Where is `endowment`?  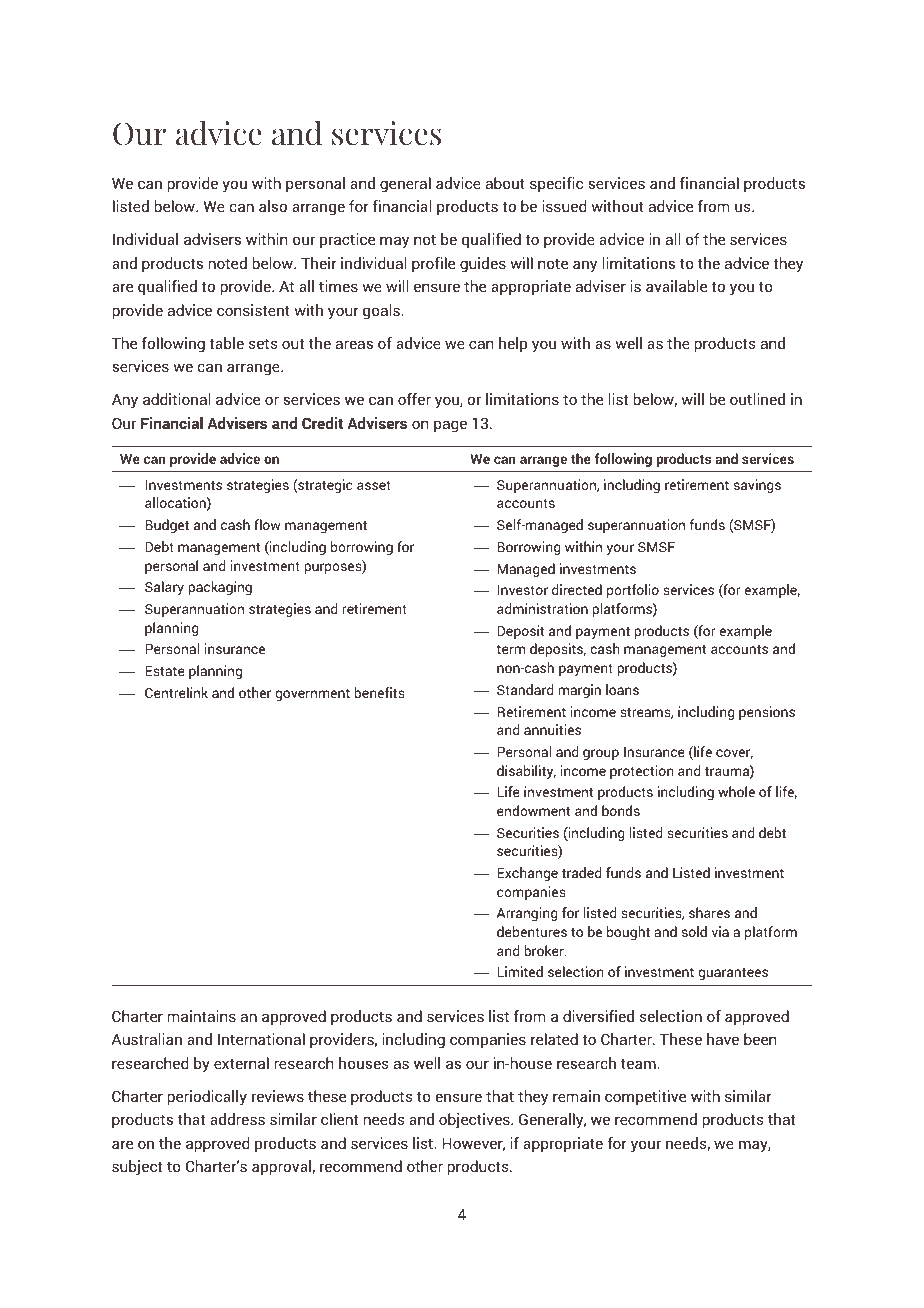 endowment is located at coordinates (533, 810).
